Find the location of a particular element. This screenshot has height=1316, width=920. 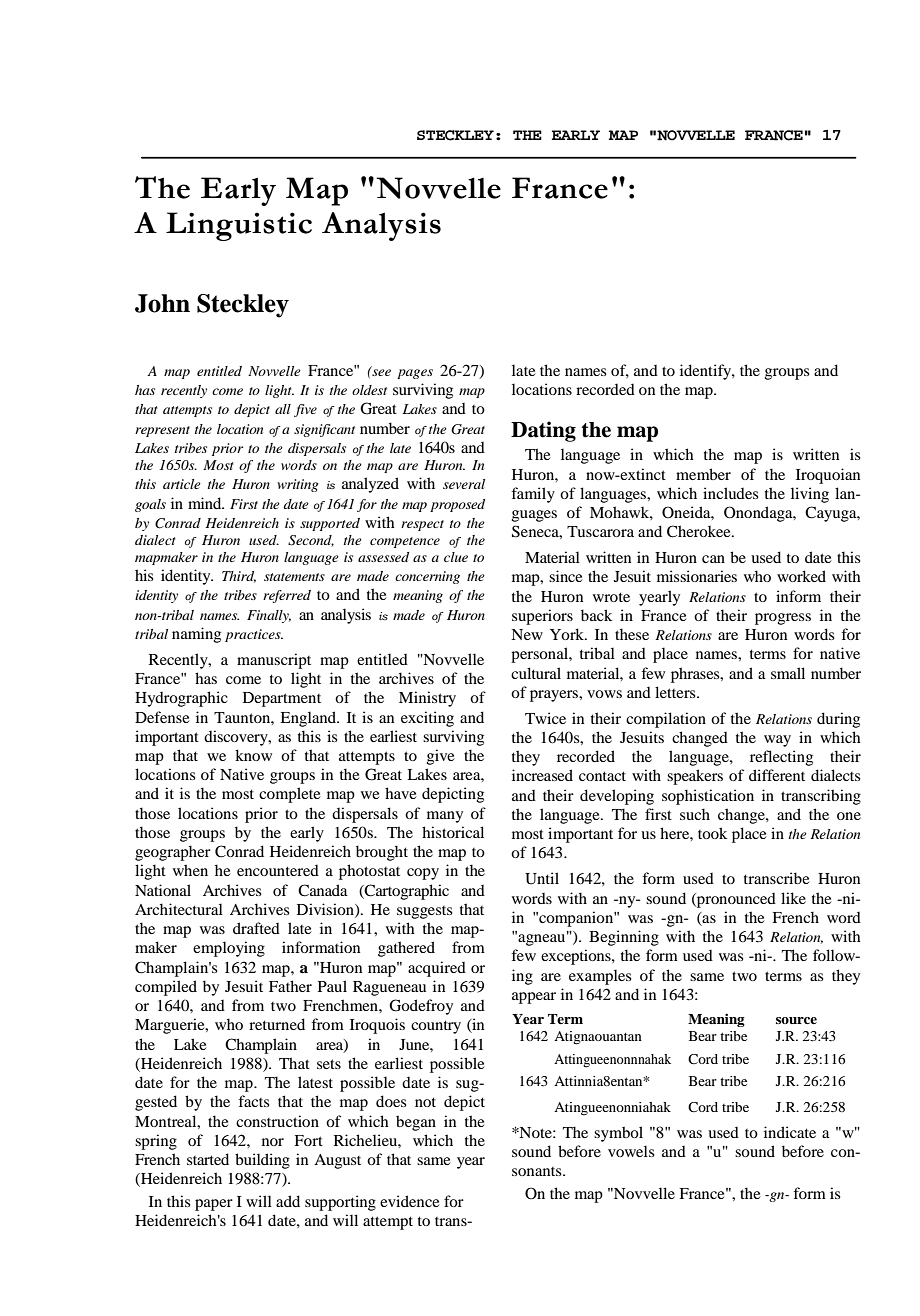

Twice is located at coordinates (545, 718).
